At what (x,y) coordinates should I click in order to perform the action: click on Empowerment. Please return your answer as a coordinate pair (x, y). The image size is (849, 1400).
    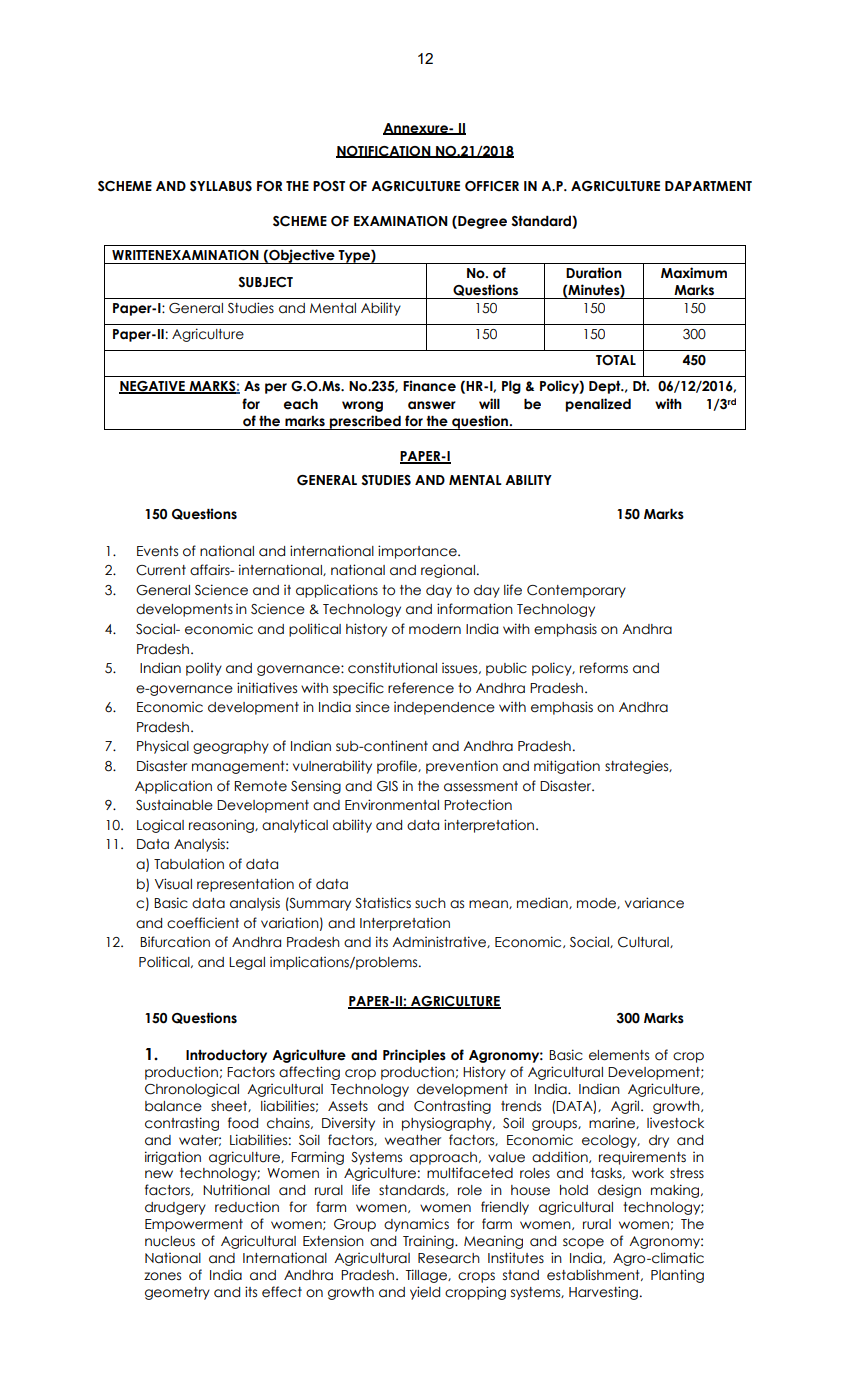
    Looking at the image, I should click on (194, 1225).
